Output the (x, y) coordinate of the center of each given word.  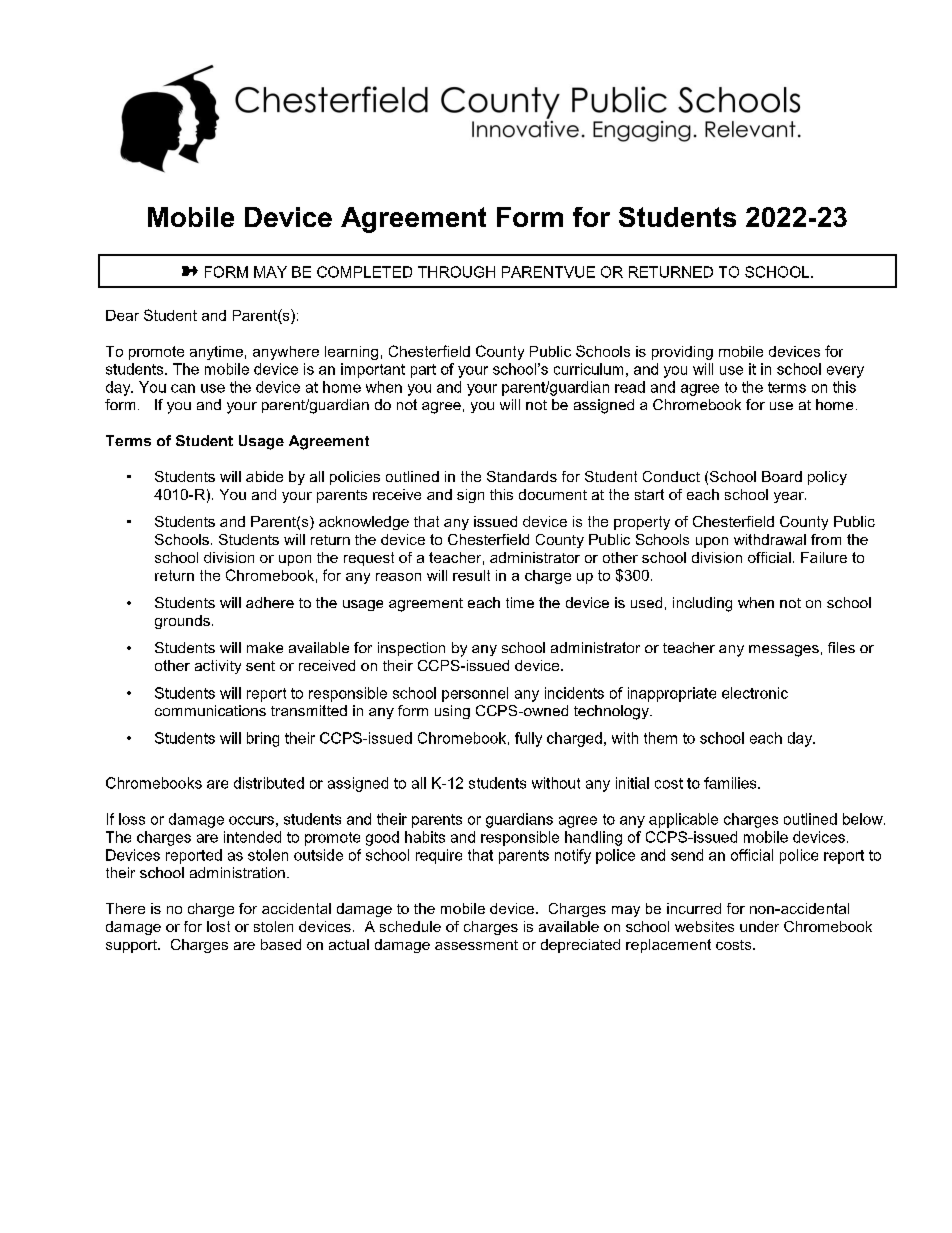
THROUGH (456, 272)
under (759, 926)
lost (218, 926)
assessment (476, 945)
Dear (122, 315)
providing (682, 353)
